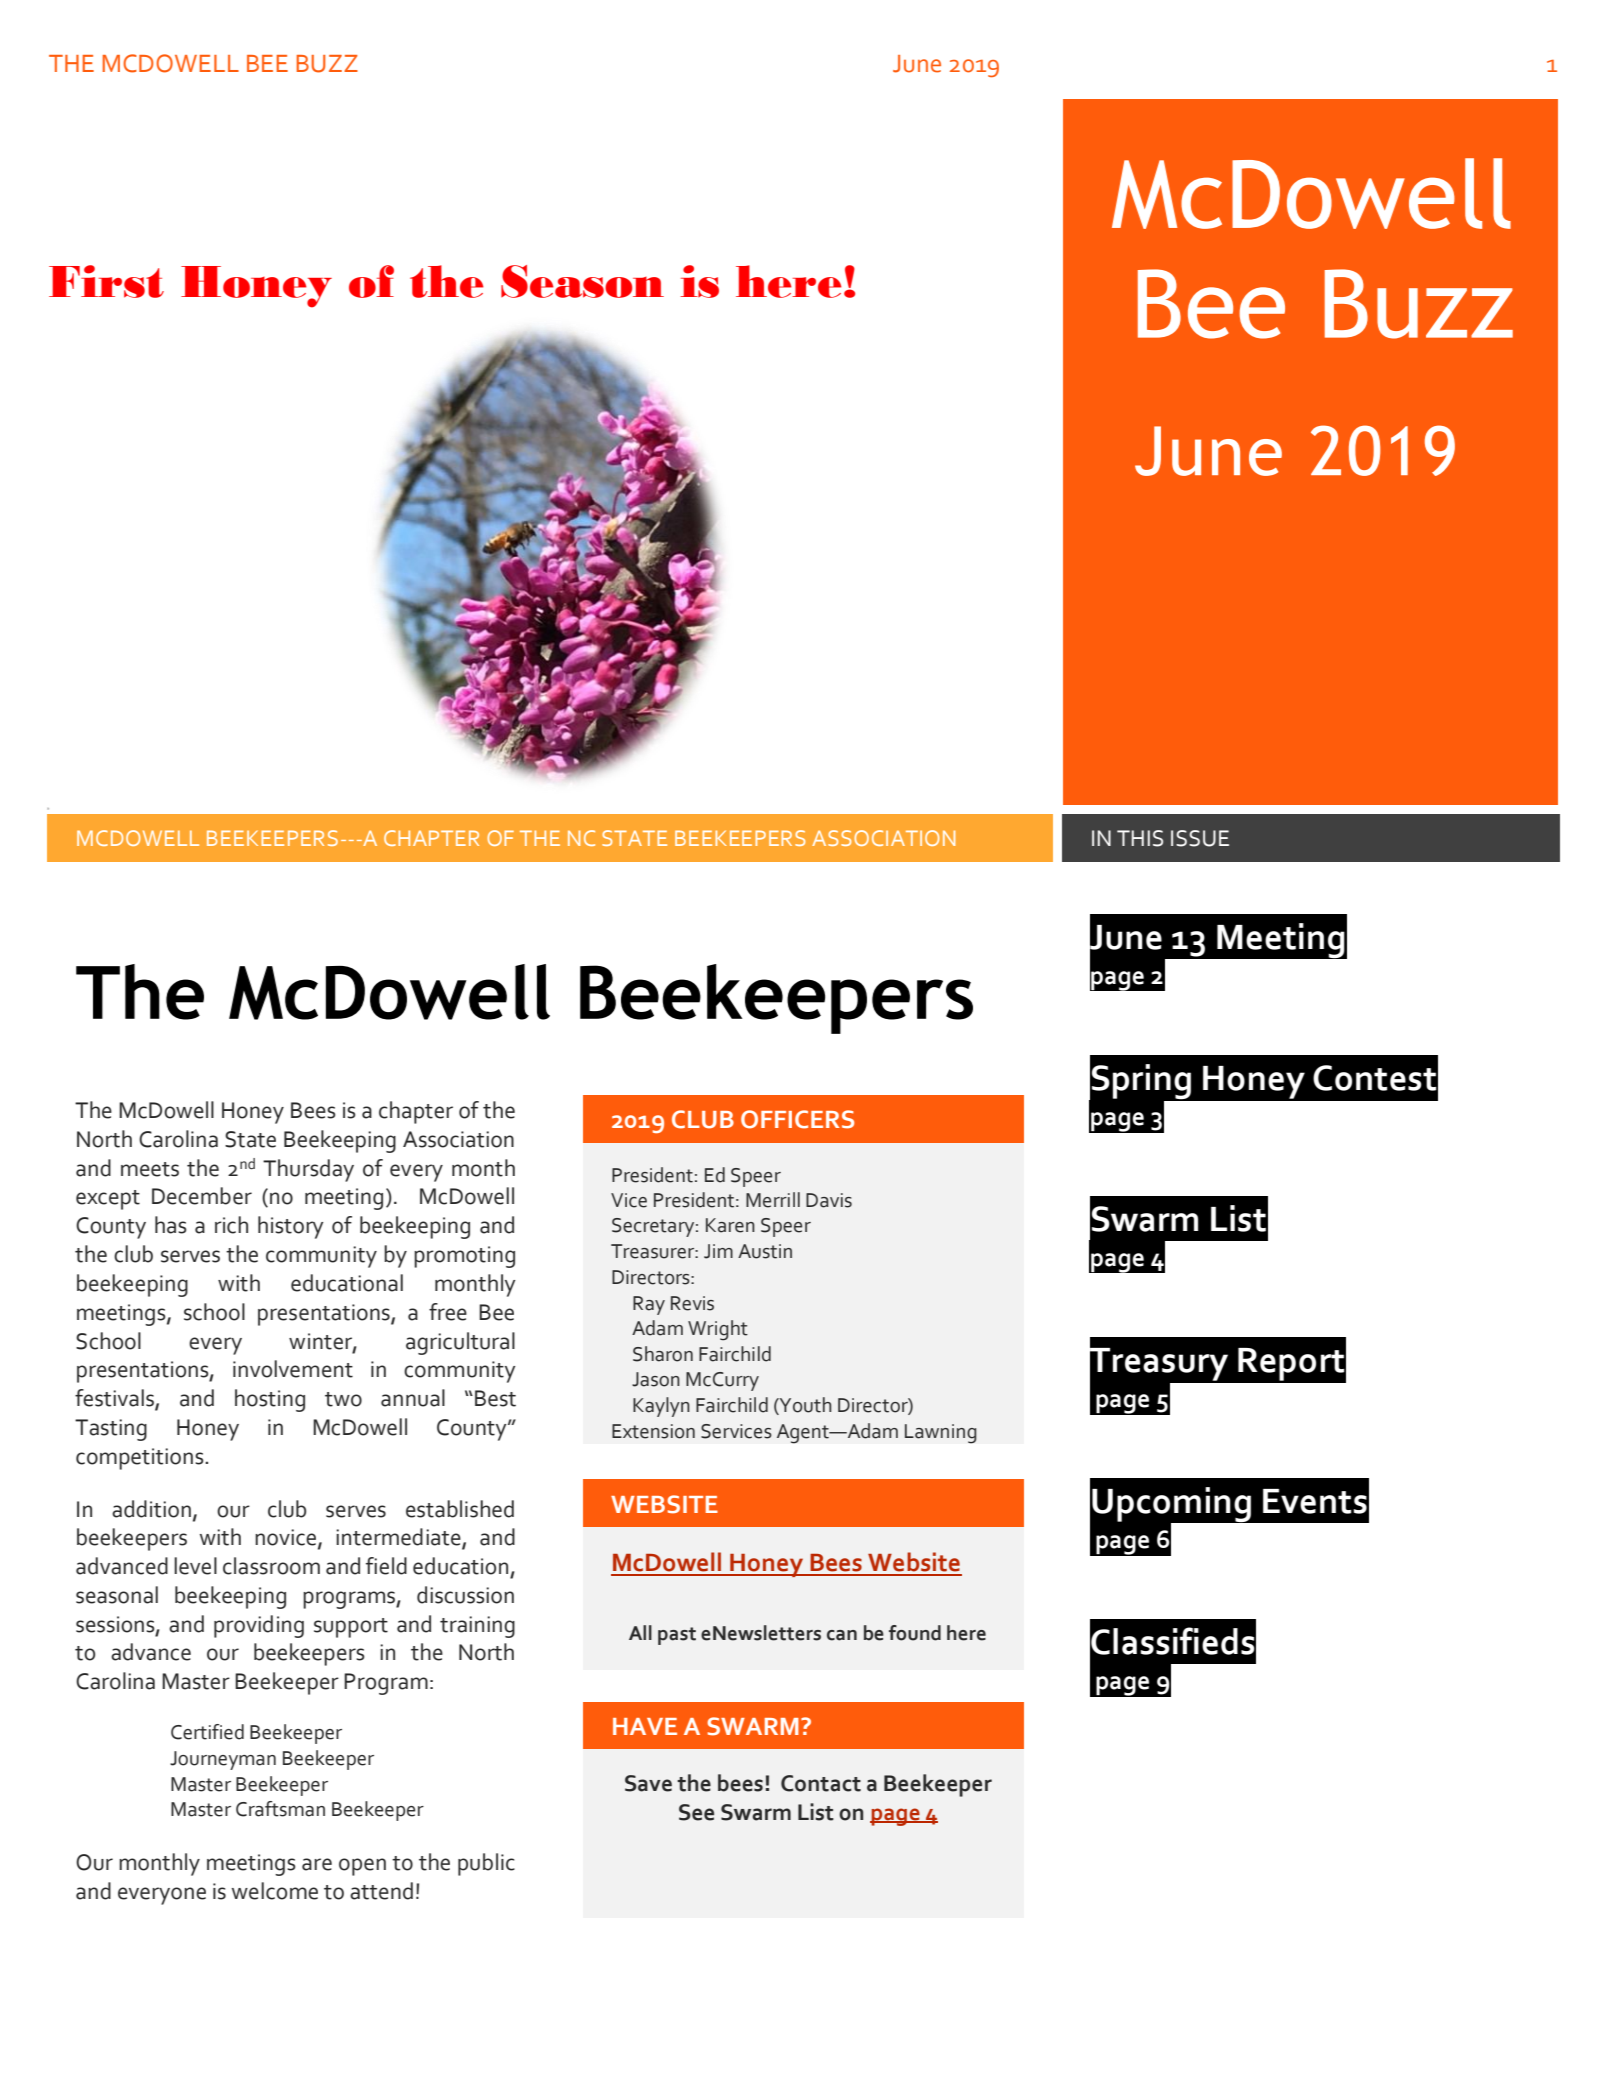 The height and width of the screenshot is (2079, 1606). What do you see at coordinates (106, 281) in the screenshot?
I see `First` at bounding box center [106, 281].
